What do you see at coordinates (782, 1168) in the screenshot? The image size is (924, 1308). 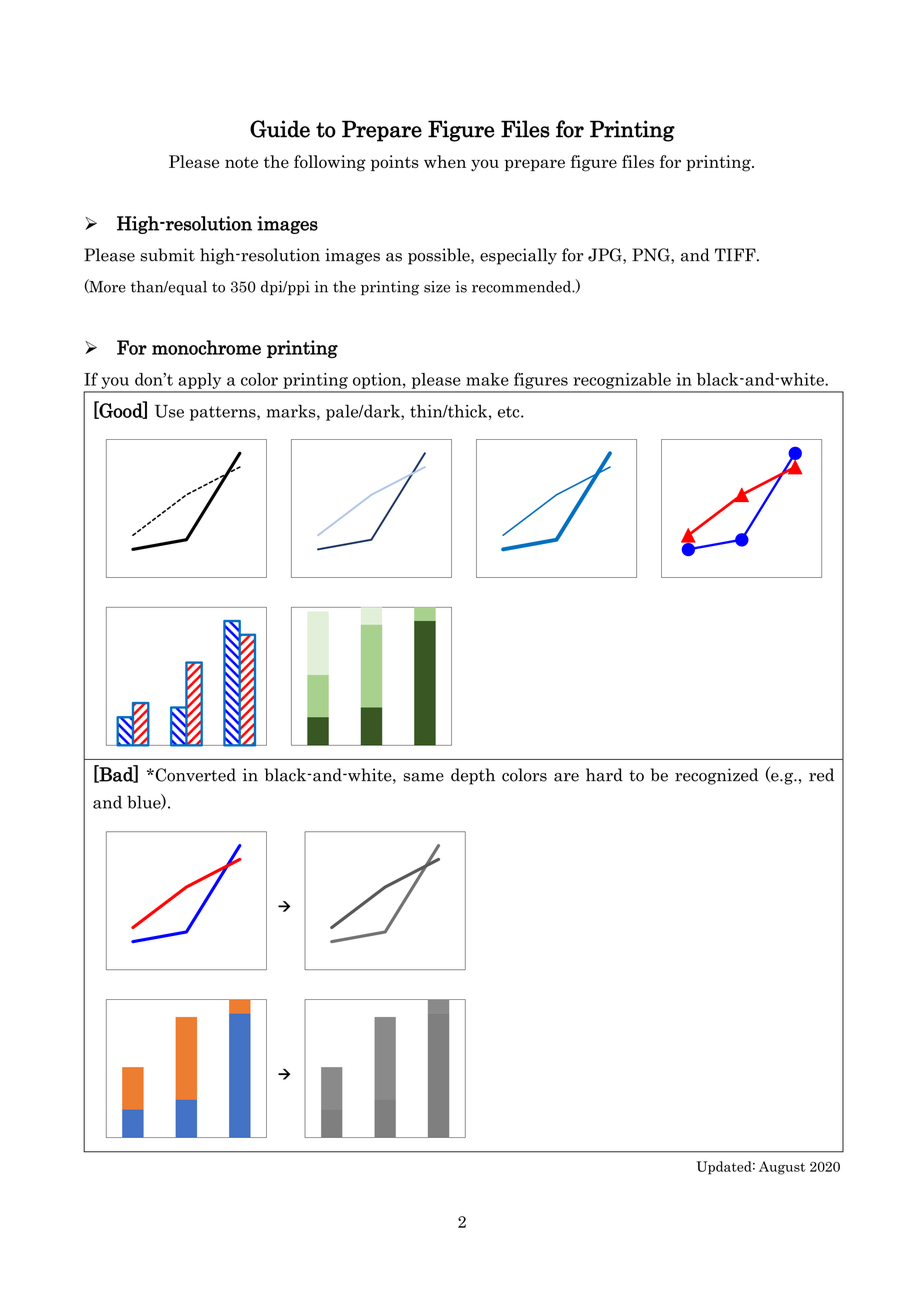 I see `August` at bounding box center [782, 1168].
